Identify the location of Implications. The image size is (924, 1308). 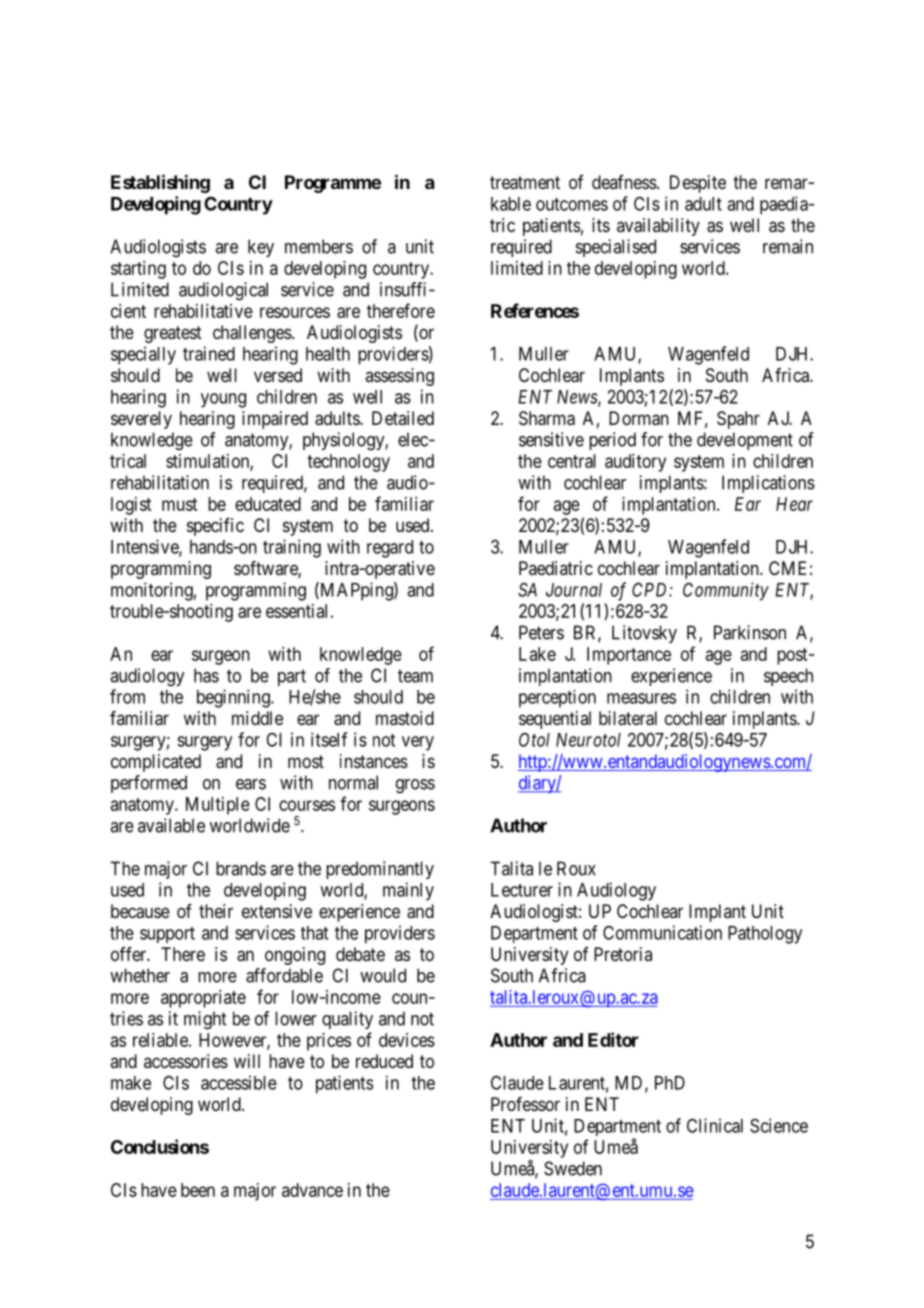
(768, 484).
